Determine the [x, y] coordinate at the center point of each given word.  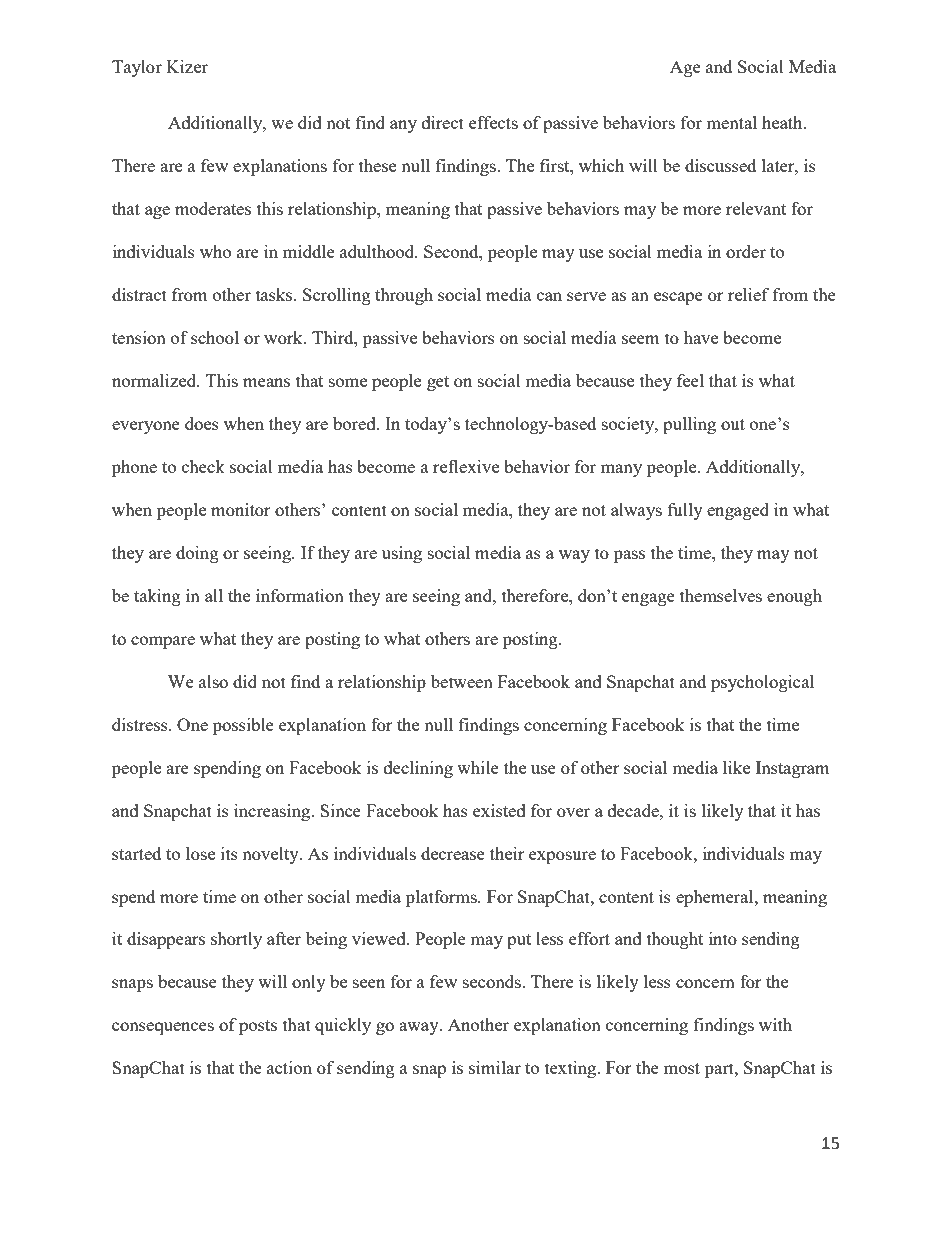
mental [731, 122]
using [402, 554]
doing [197, 554]
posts [258, 1027]
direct [443, 122]
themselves [721, 595]
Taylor [137, 68]
